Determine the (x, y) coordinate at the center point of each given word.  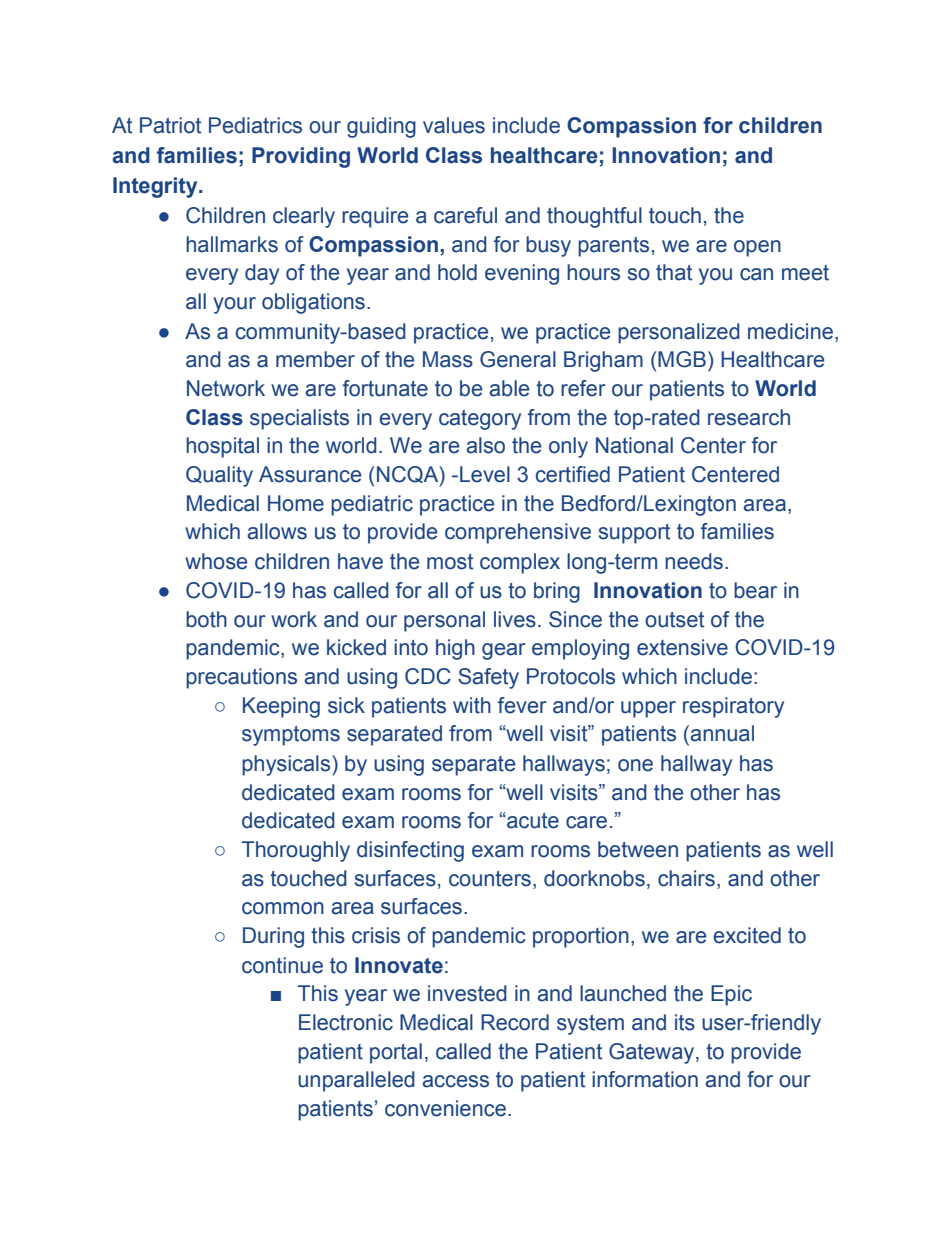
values (454, 125)
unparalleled (356, 1081)
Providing (301, 157)
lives (515, 619)
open (757, 248)
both (206, 619)
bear (755, 590)
